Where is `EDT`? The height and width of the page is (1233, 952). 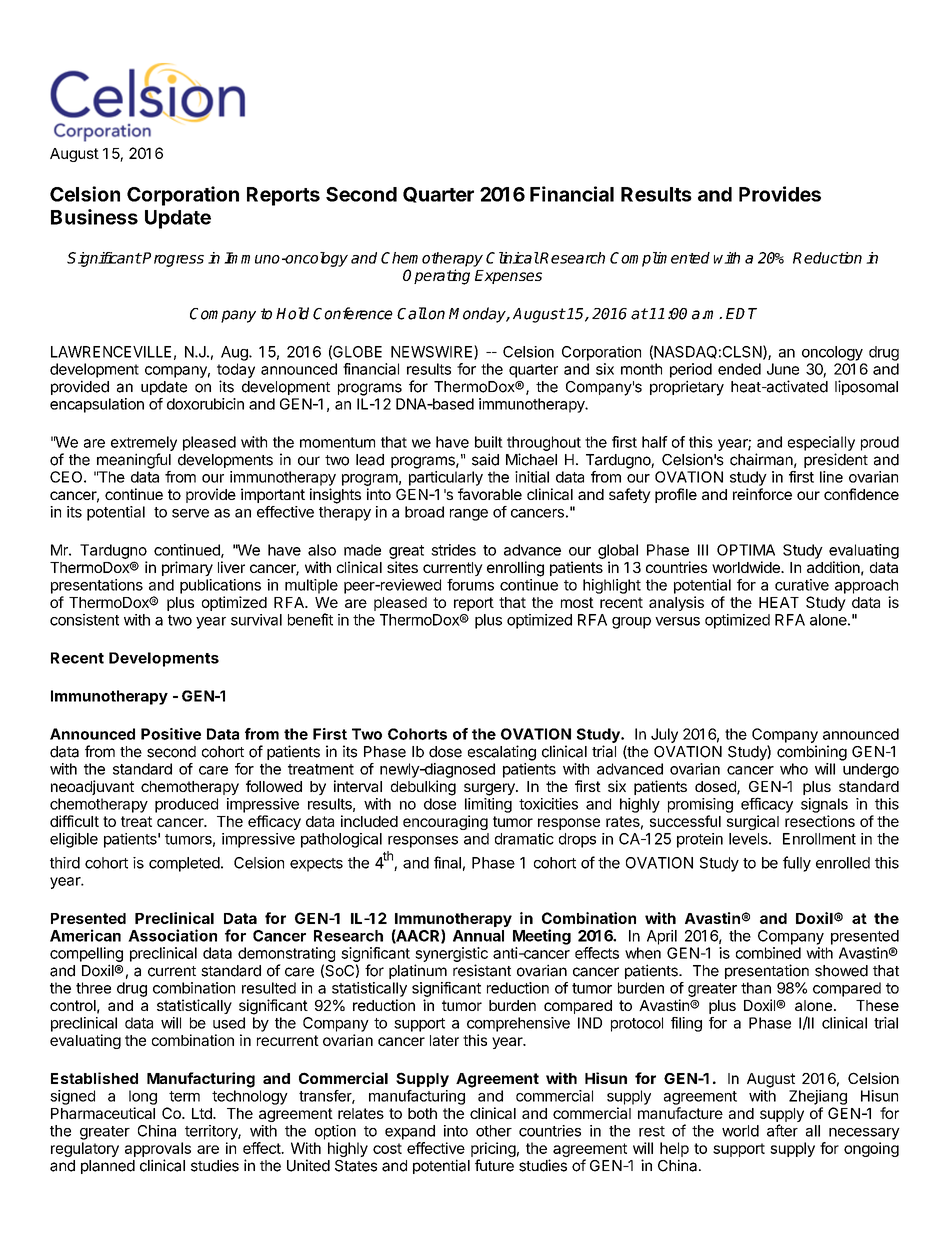 EDT is located at coordinates (741, 313).
